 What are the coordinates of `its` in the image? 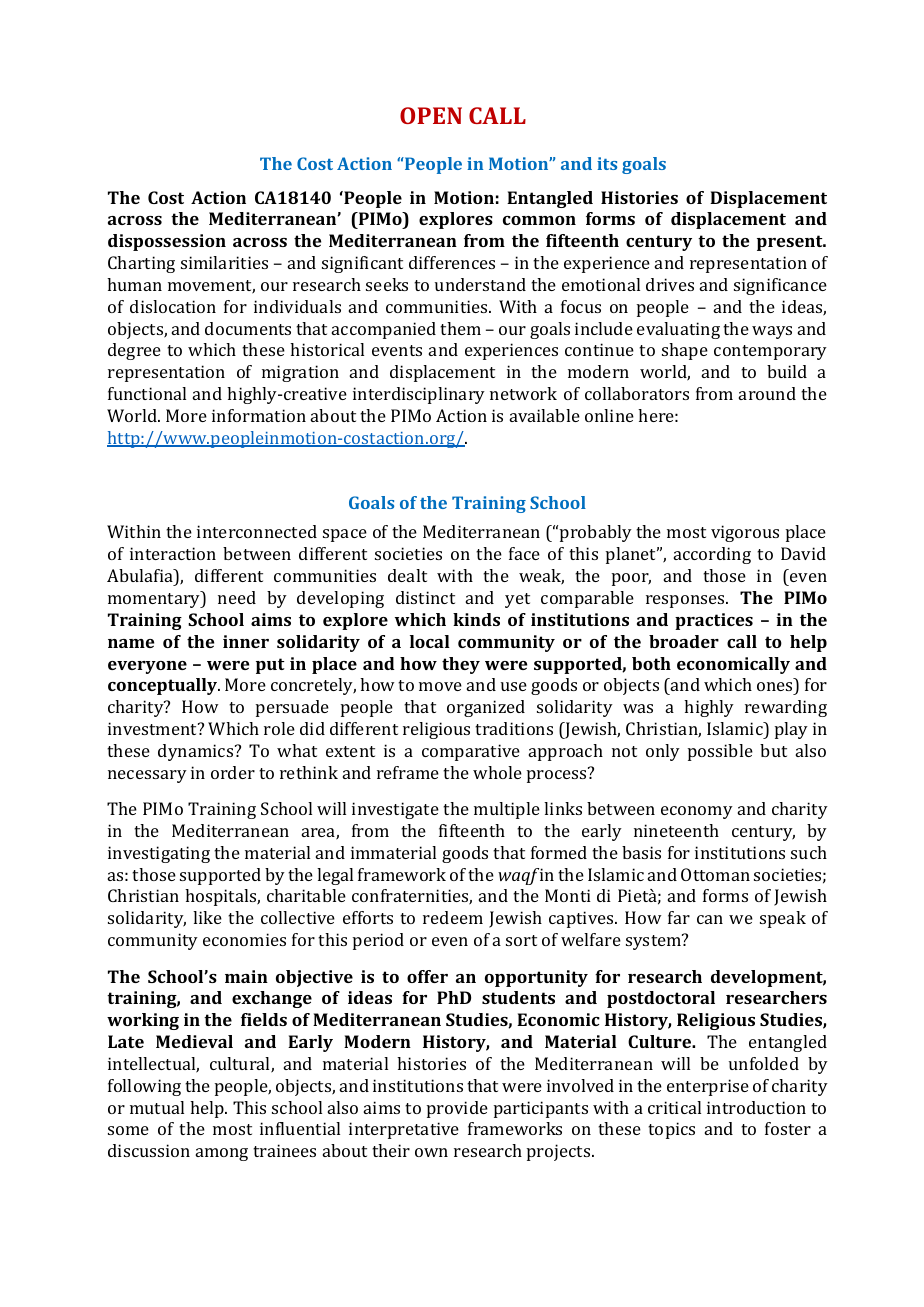 It's located at (607, 163).
